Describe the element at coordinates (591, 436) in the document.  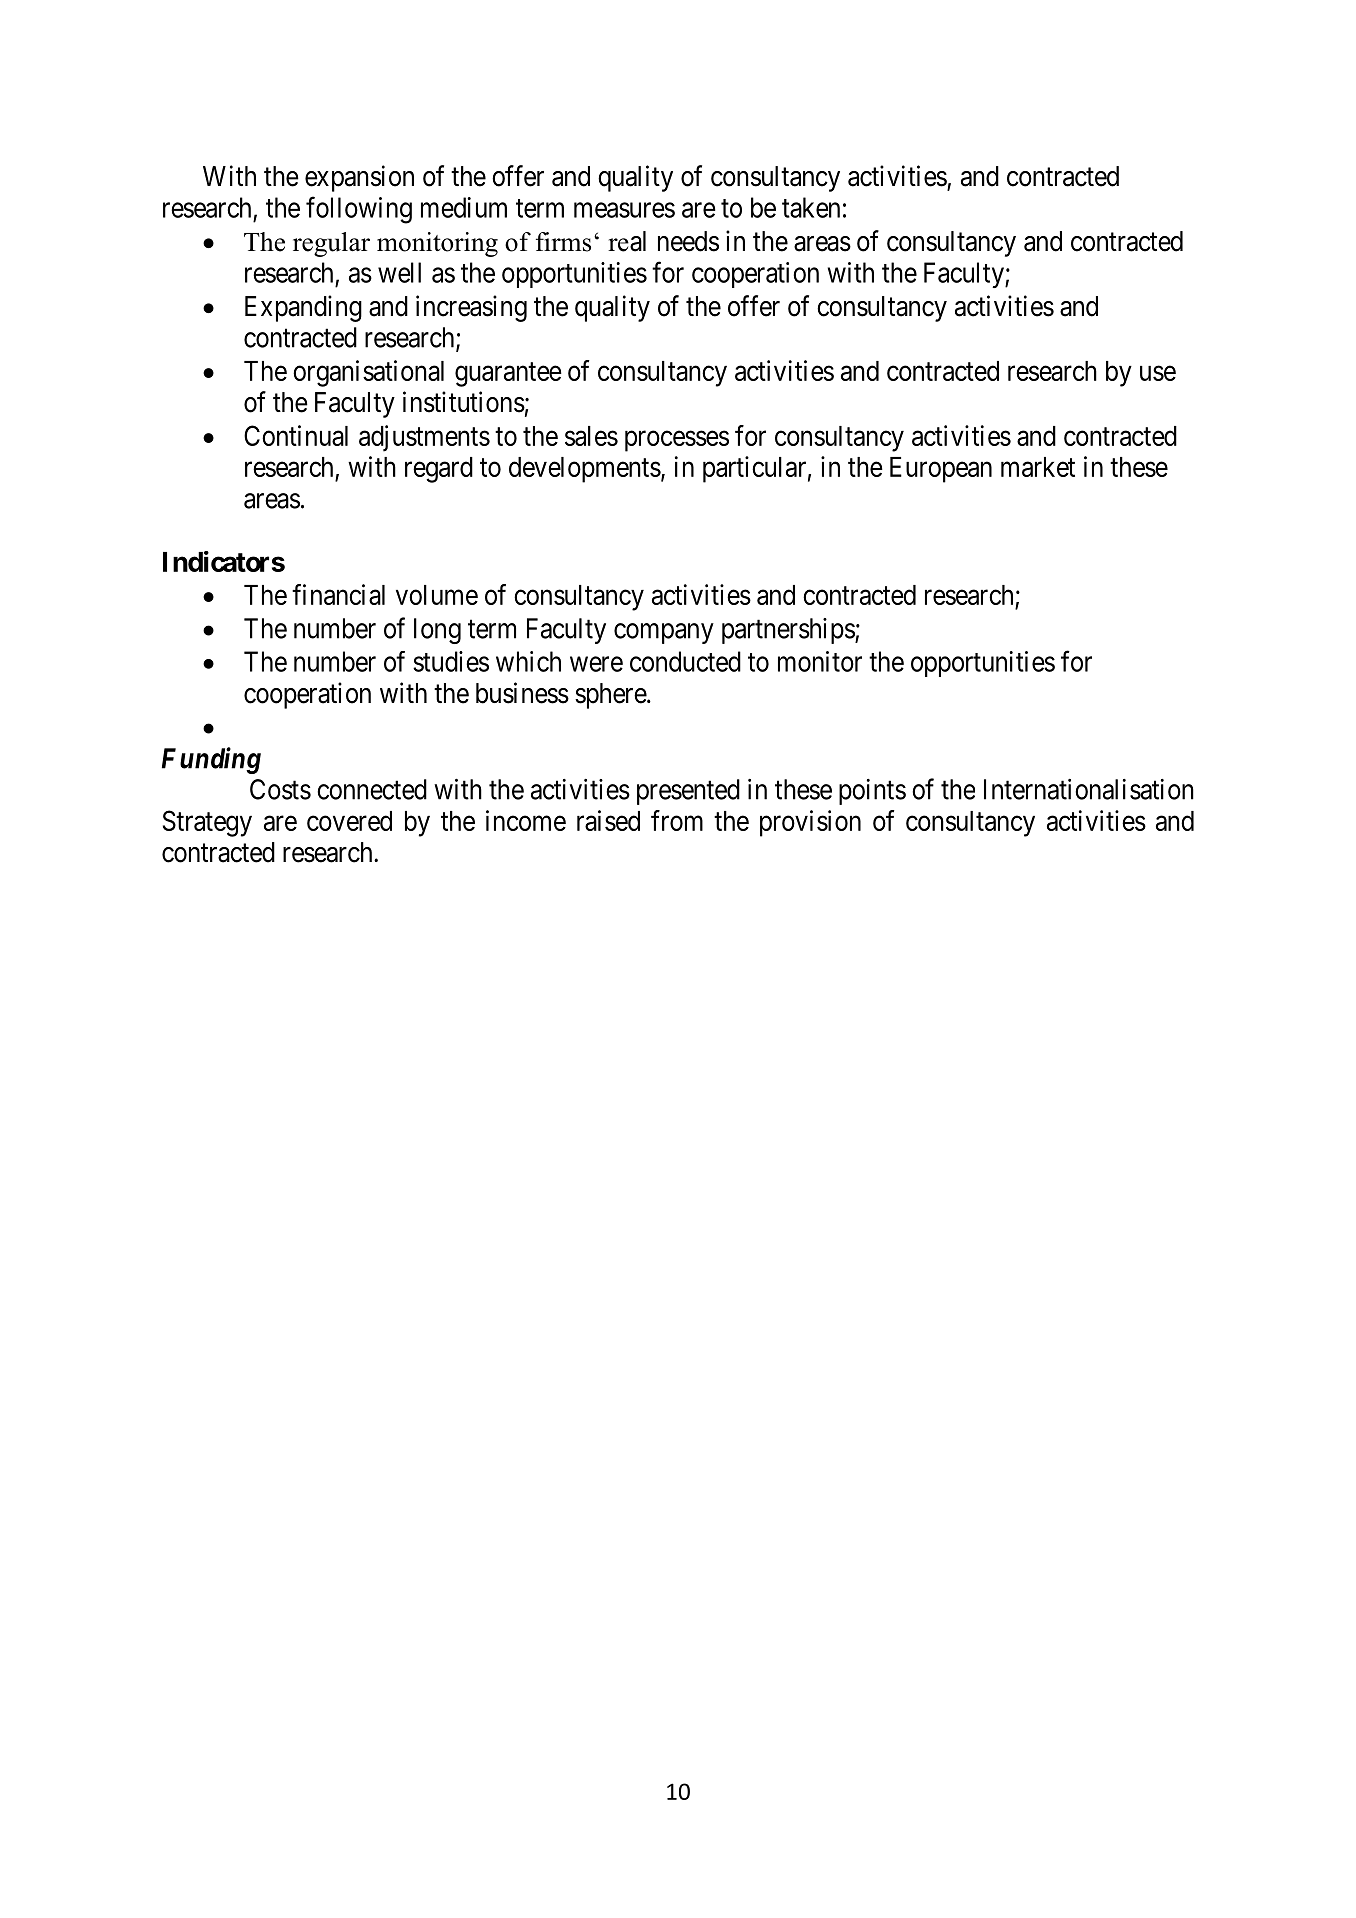
I see `sales` at that location.
